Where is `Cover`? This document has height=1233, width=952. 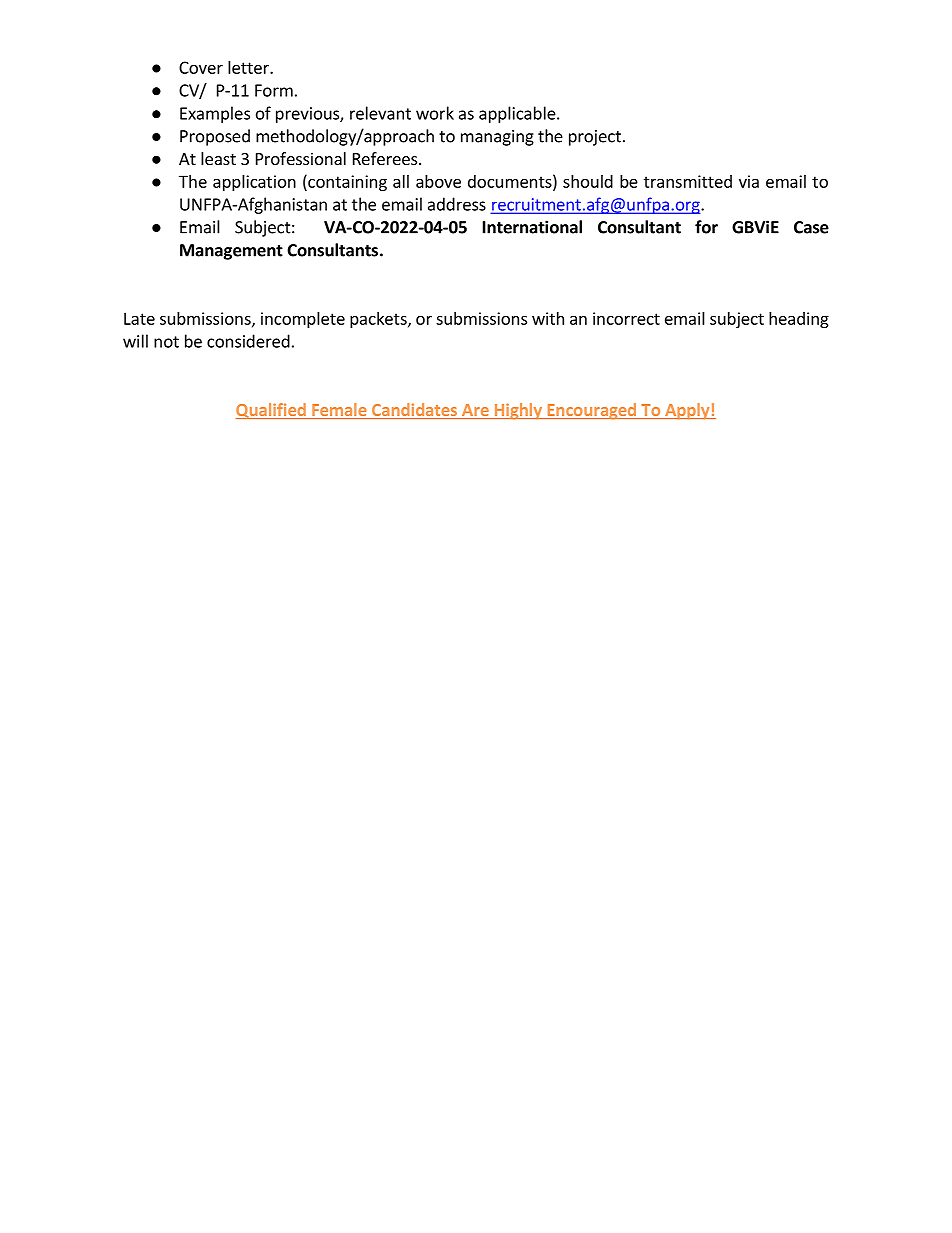
Cover is located at coordinates (201, 67).
